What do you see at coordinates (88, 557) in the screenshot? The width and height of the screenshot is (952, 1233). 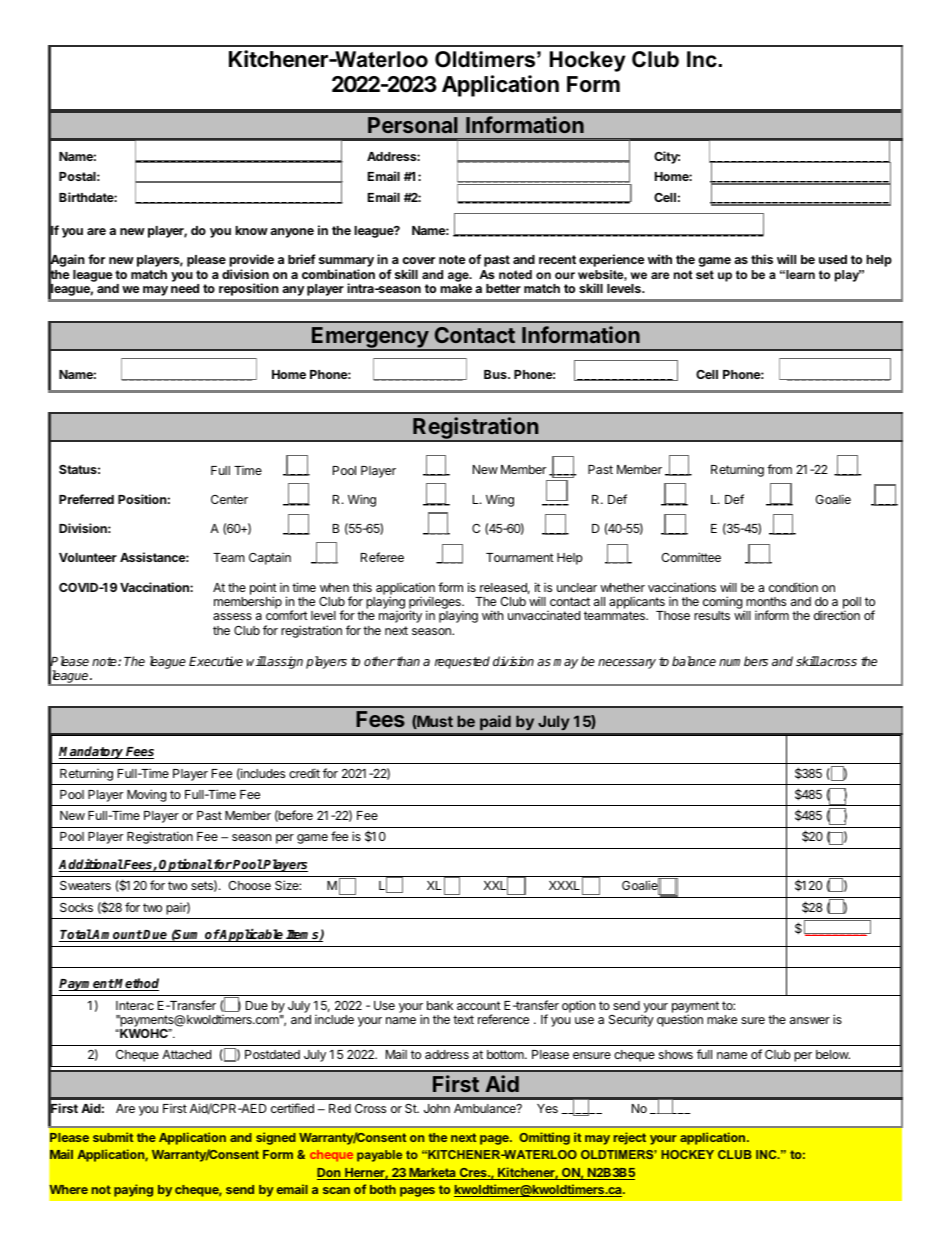 I see `Volunteer` at bounding box center [88, 557].
